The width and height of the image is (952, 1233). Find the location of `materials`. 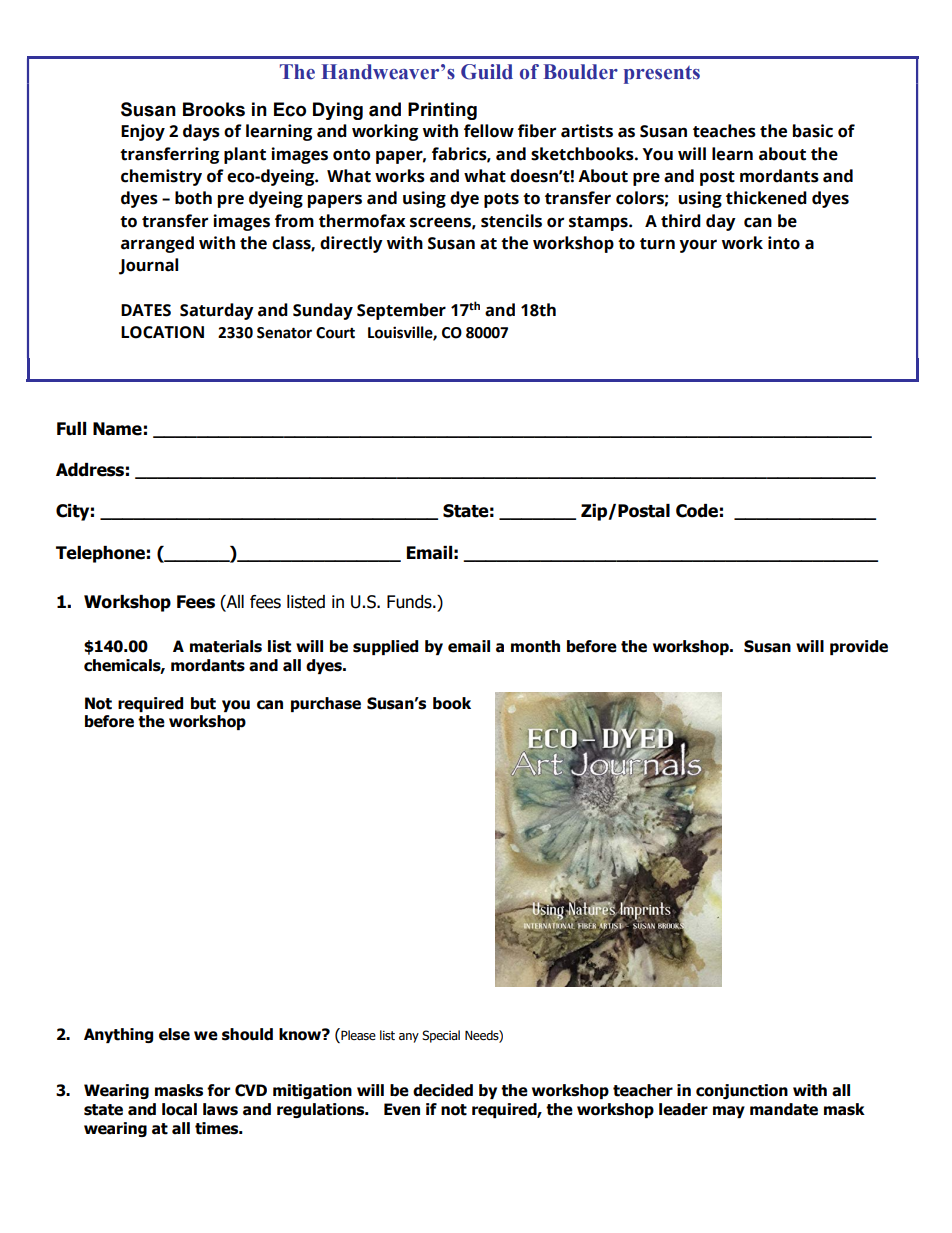

materials is located at coordinates (226, 646).
